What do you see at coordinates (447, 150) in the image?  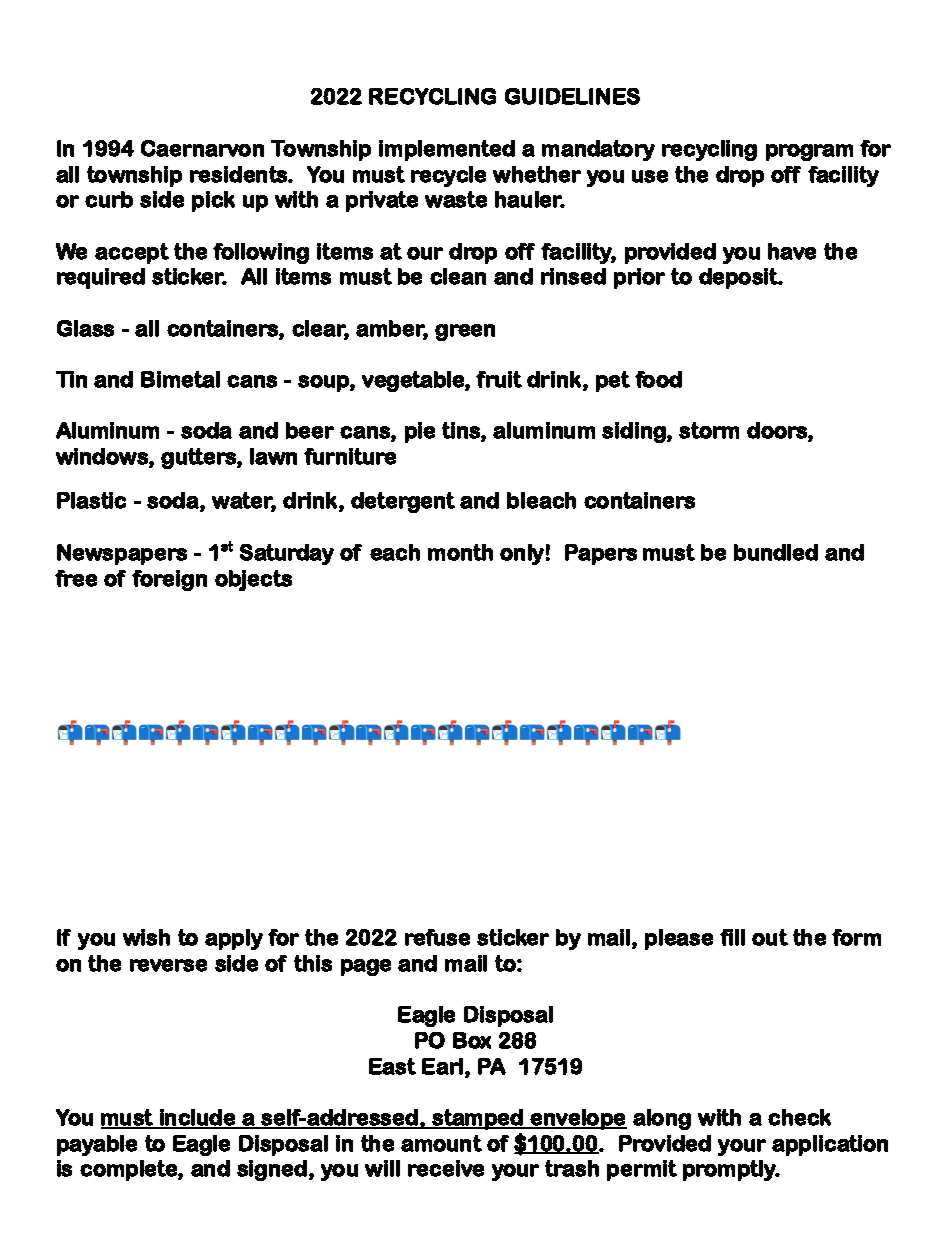 I see `implemented` at bounding box center [447, 150].
